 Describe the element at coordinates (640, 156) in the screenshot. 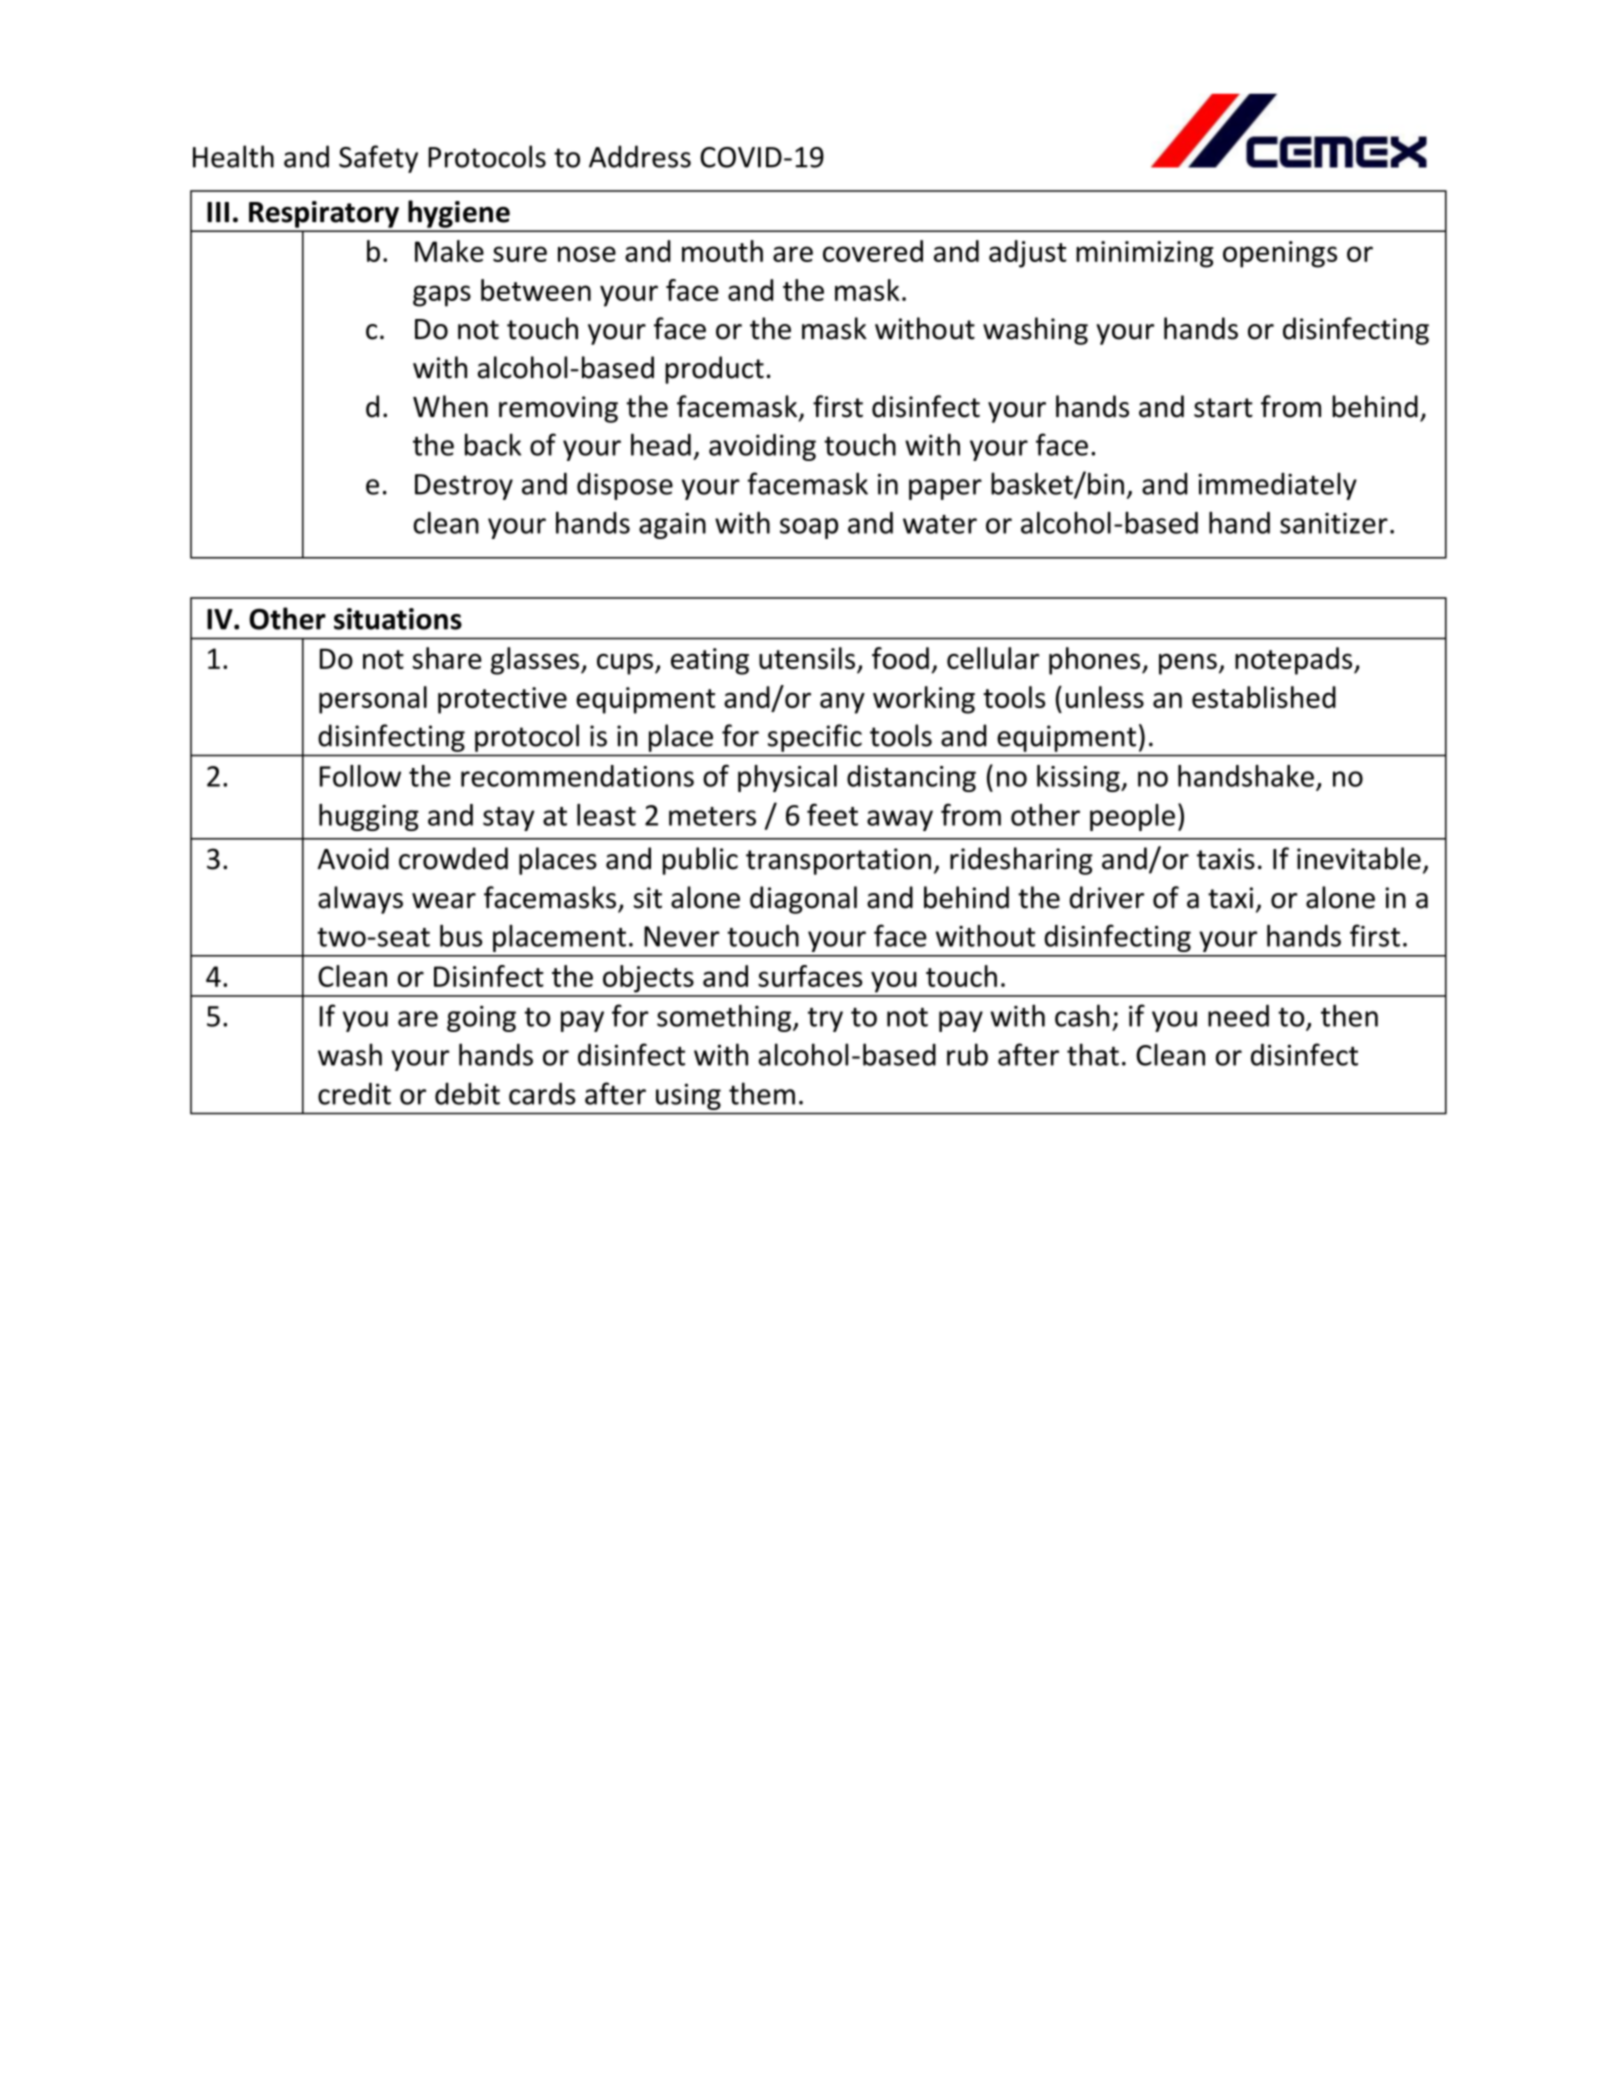

I see `Address` at that location.
